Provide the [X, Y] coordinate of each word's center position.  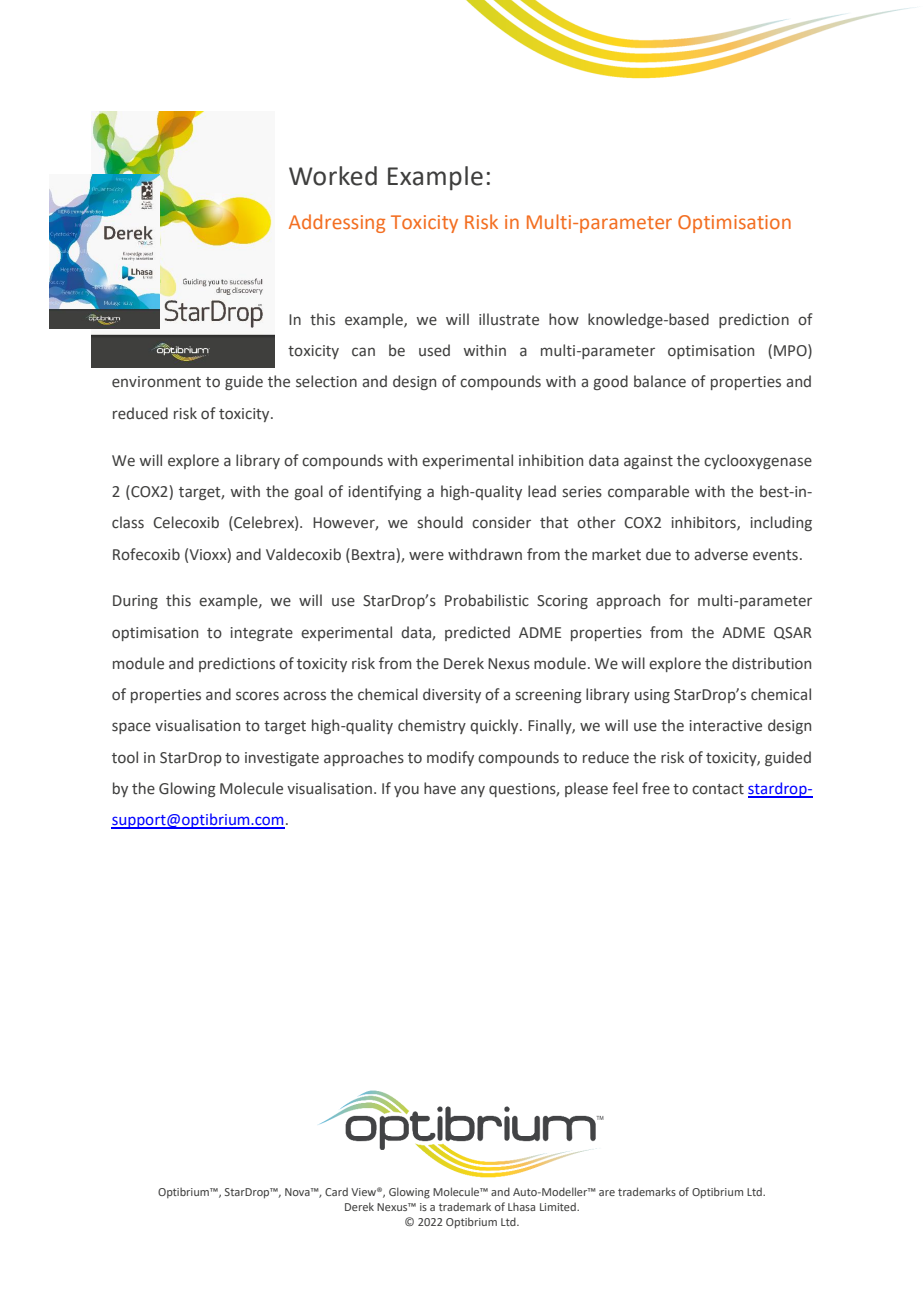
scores [257, 696]
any [473, 791]
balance [660, 381]
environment [156, 382]
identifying [385, 492]
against [648, 462]
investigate [282, 759]
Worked [333, 176]
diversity [452, 695]
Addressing [337, 223]
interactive [726, 726]
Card [336, 1192]
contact [718, 789]
